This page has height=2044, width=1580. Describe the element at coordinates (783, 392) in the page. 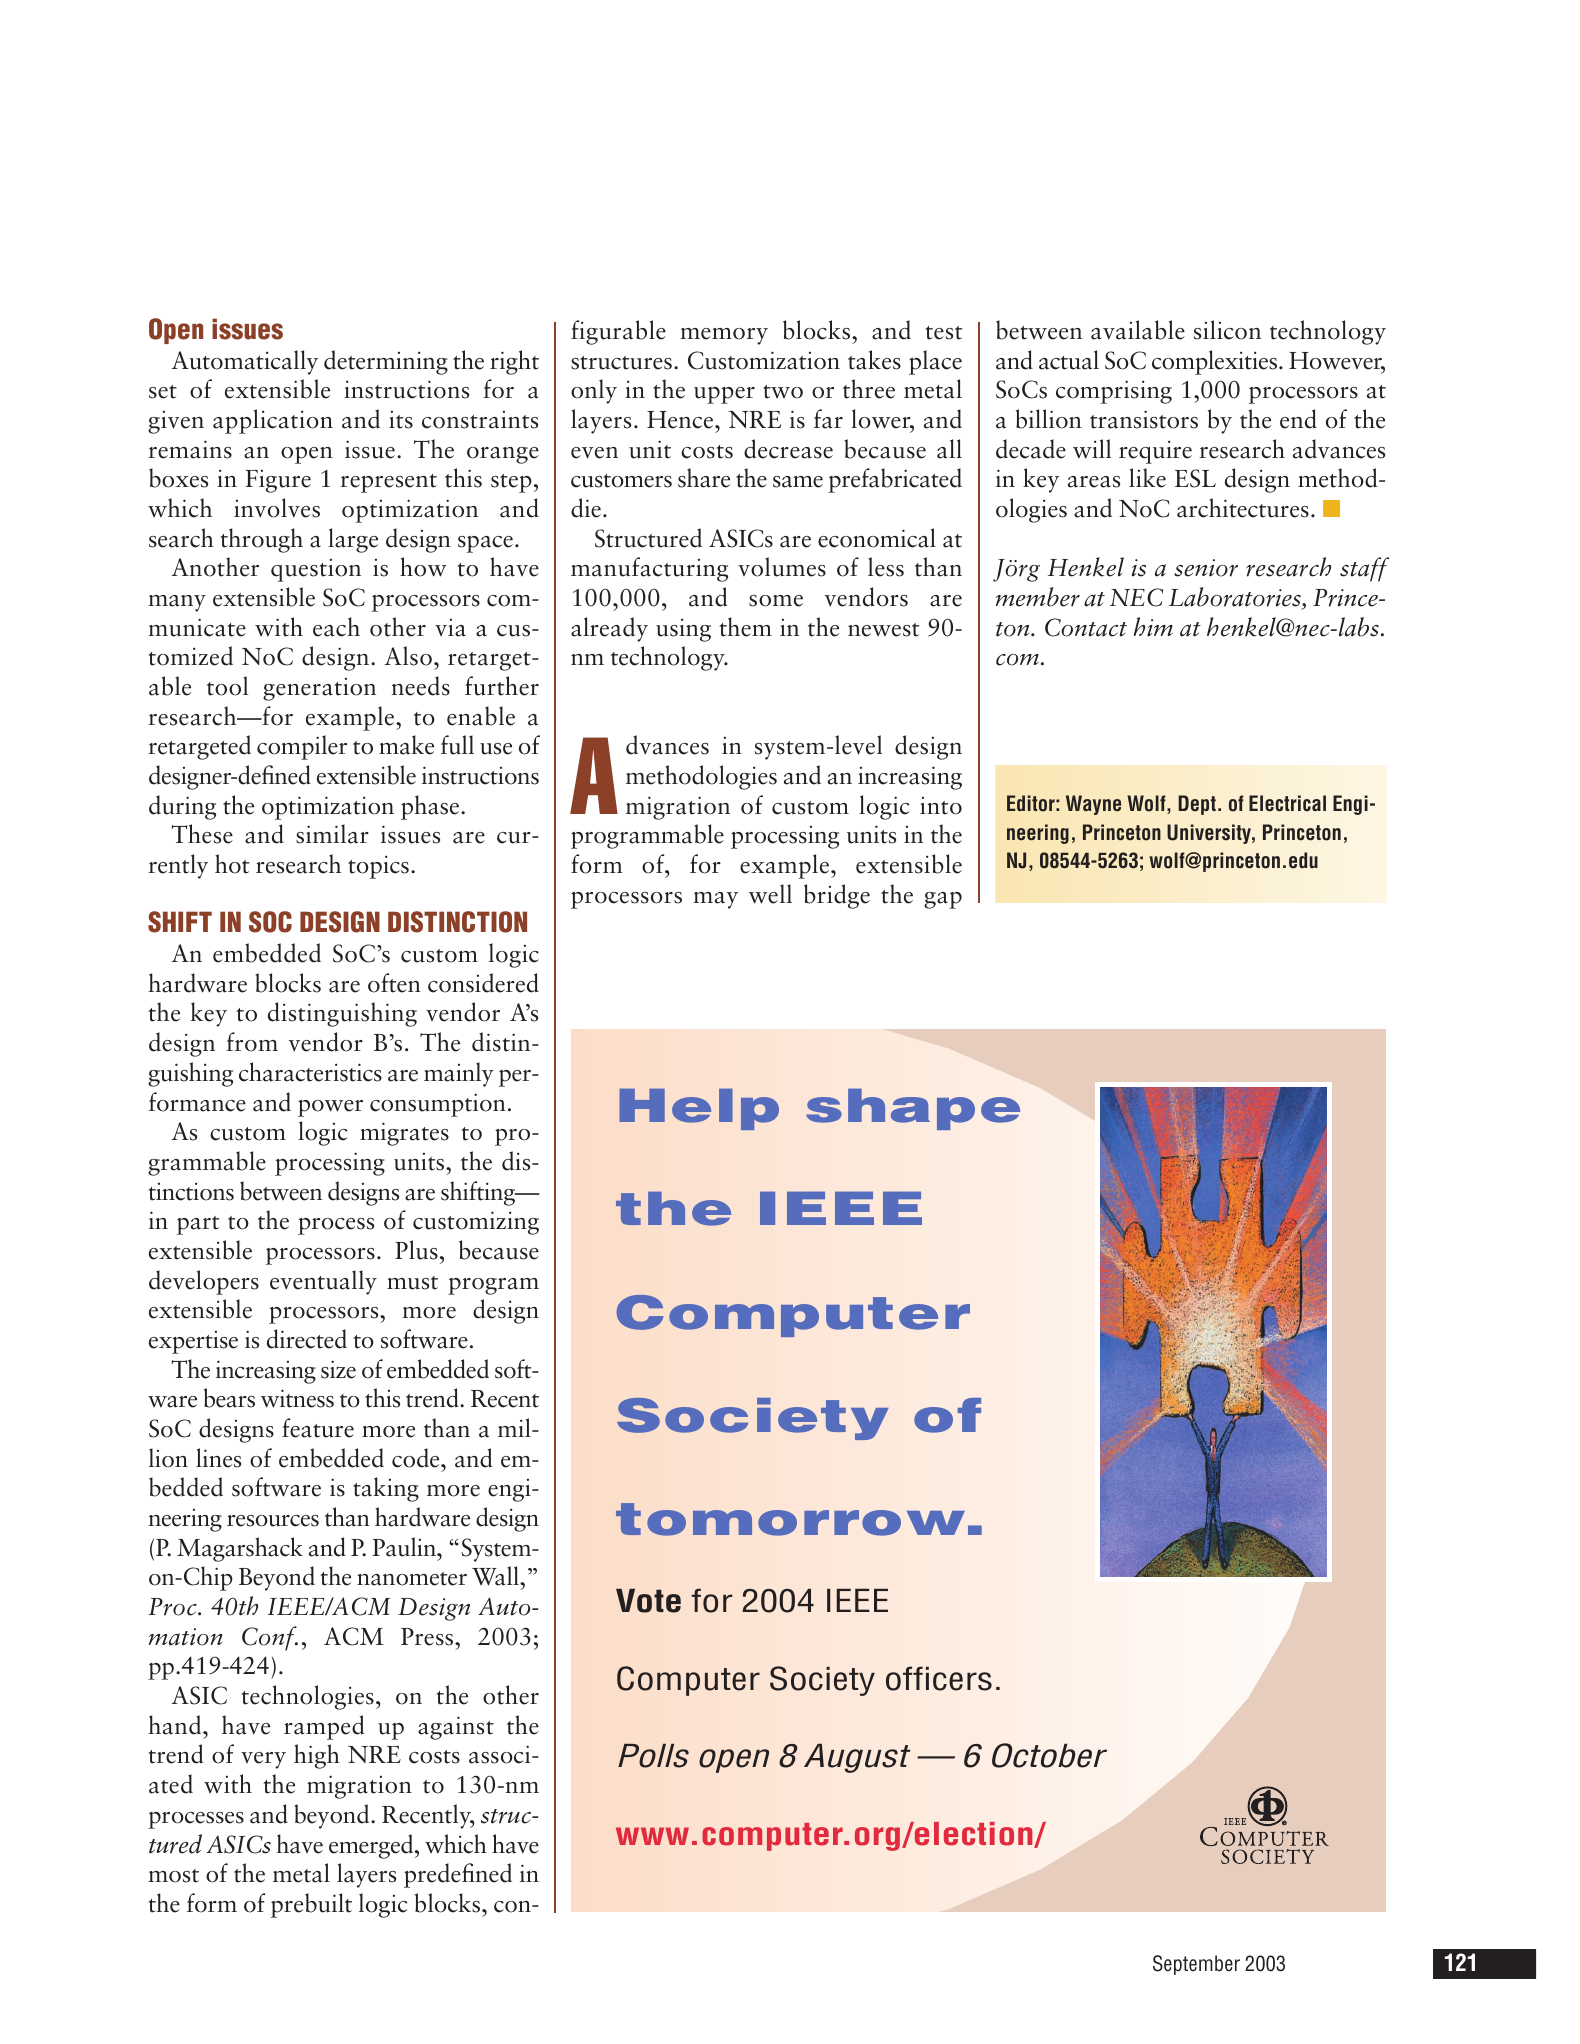

I see `two` at that location.
